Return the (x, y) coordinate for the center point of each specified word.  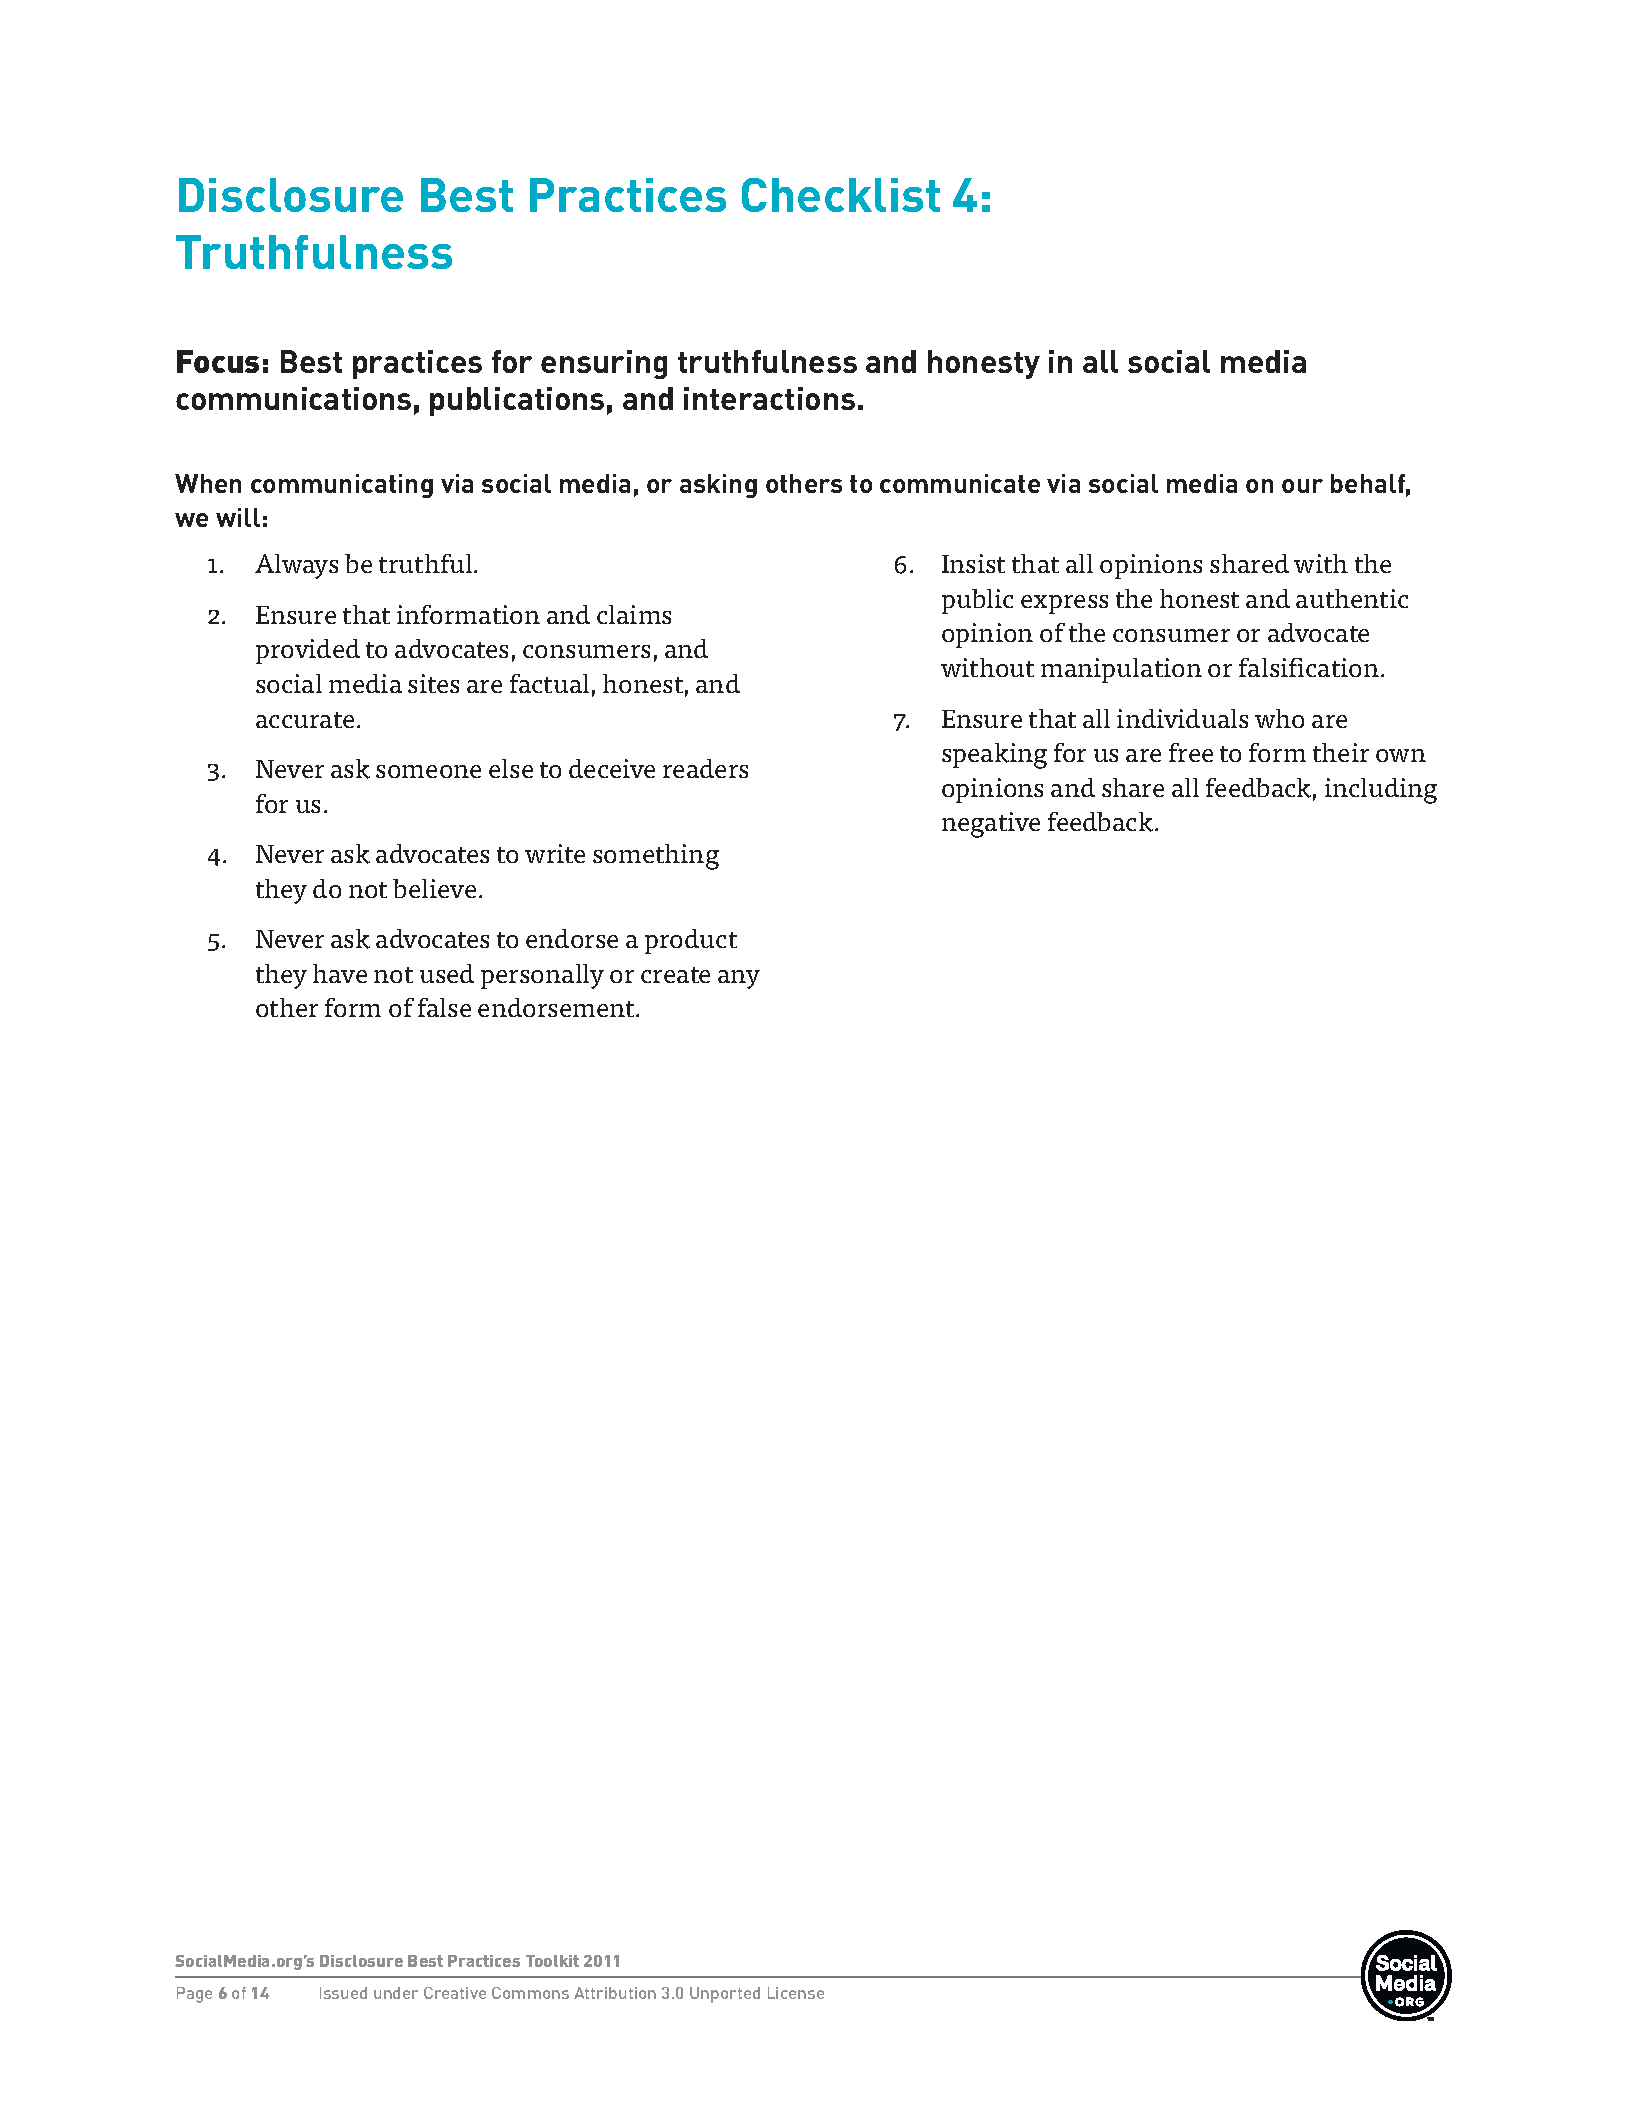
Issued (343, 1993)
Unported (725, 1995)
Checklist (841, 195)
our (1302, 486)
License (796, 1993)
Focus (218, 361)
